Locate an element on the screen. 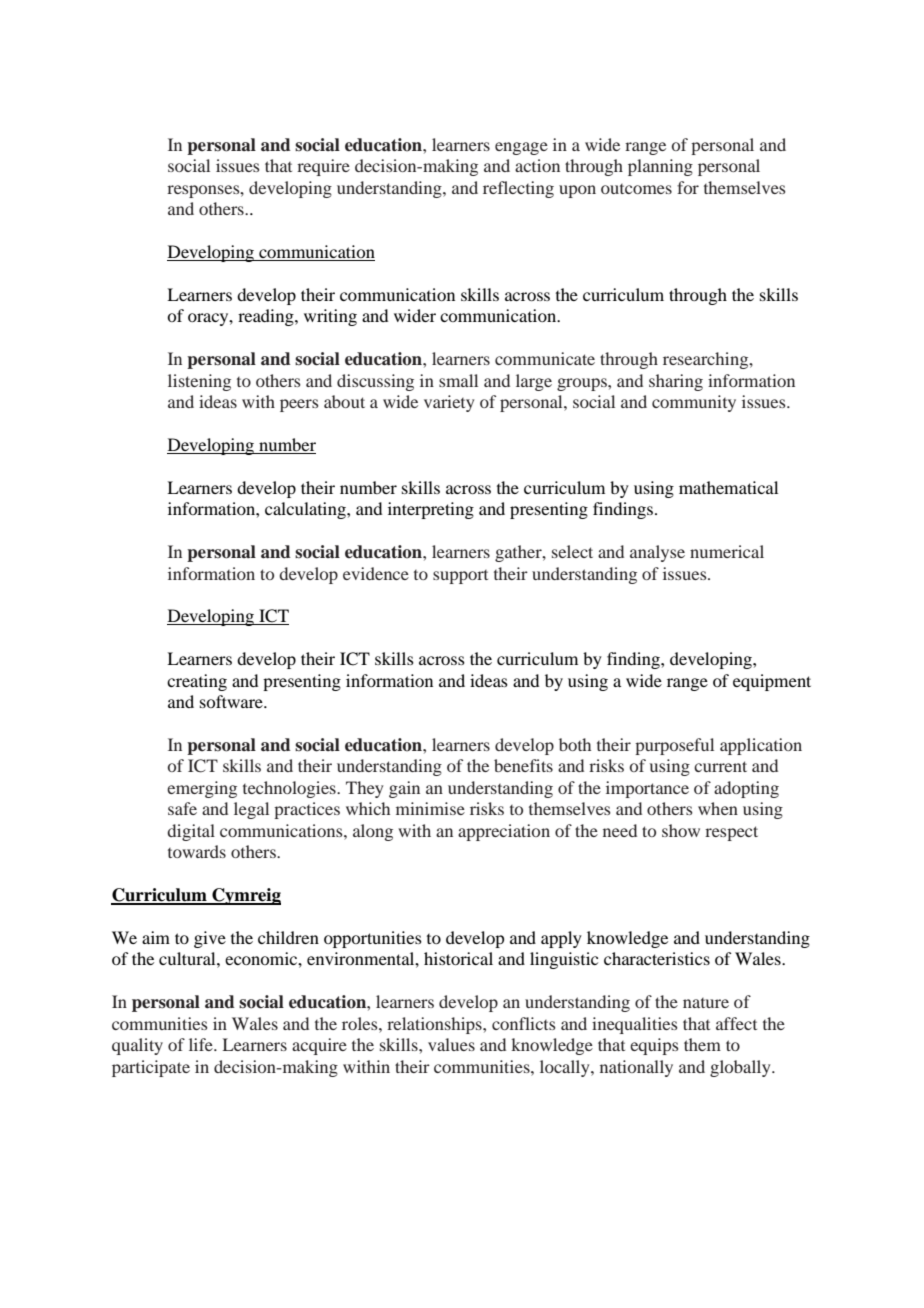 The image size is (924, 1308). listening is located at coordinates (199, 382).
